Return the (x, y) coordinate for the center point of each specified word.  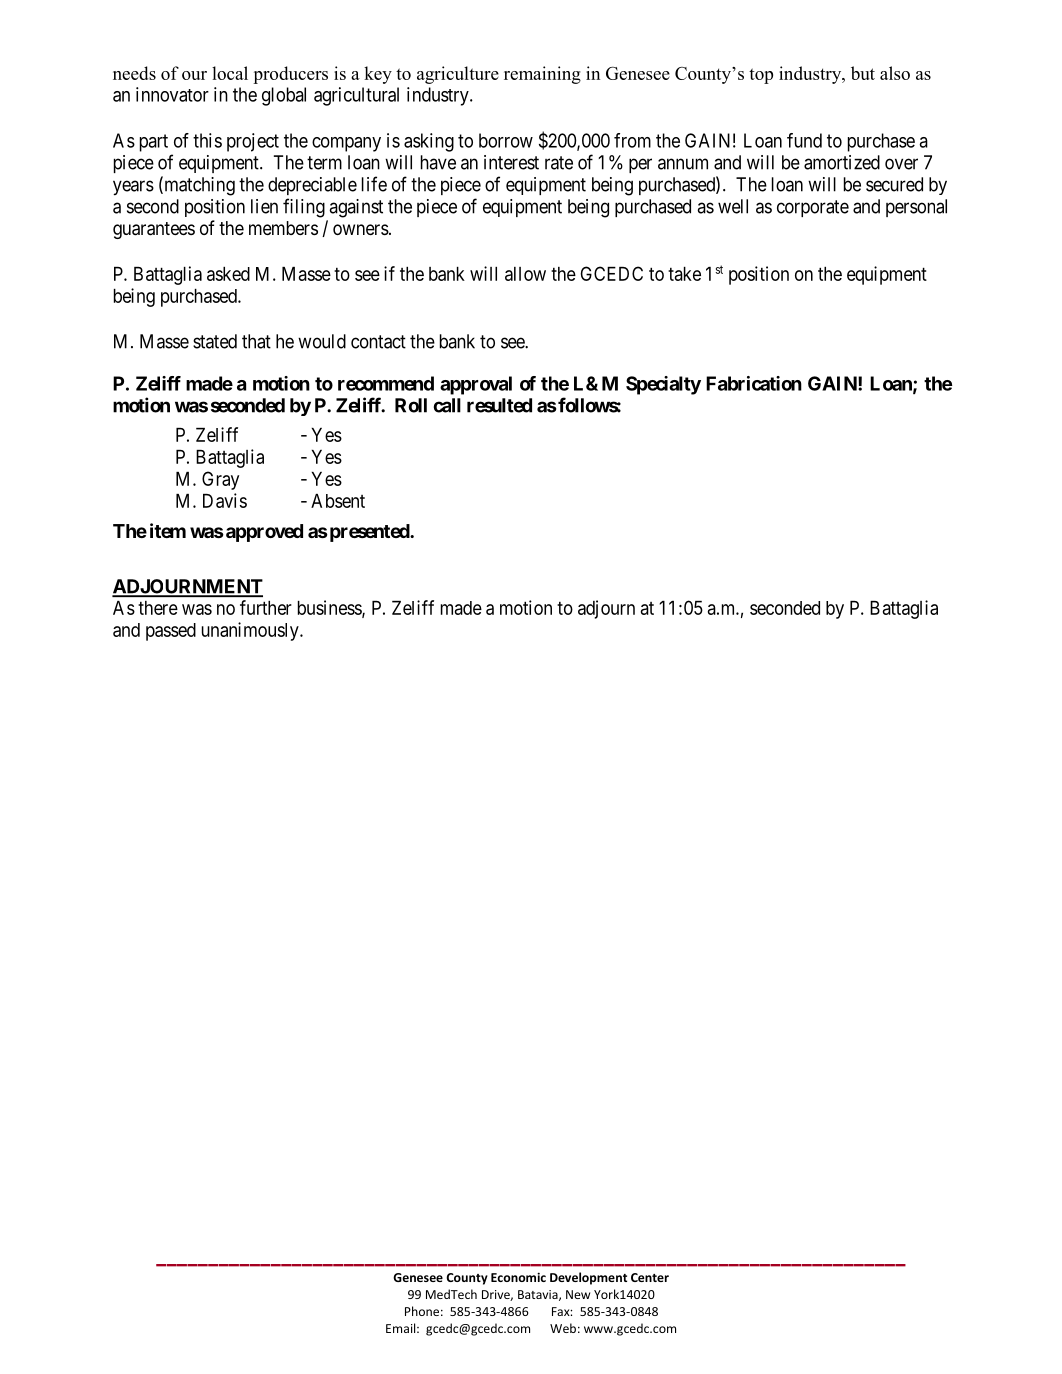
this (207, 140)
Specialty (663, 385)
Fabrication (754, 383)
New (578, 1294)
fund (804, 140)
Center (650, 1277)
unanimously (251, 631)
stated (215, 341)
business (330, 608)
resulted (499, 405)
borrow (506, 140)
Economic (518, 1277)
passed (171, 632)
